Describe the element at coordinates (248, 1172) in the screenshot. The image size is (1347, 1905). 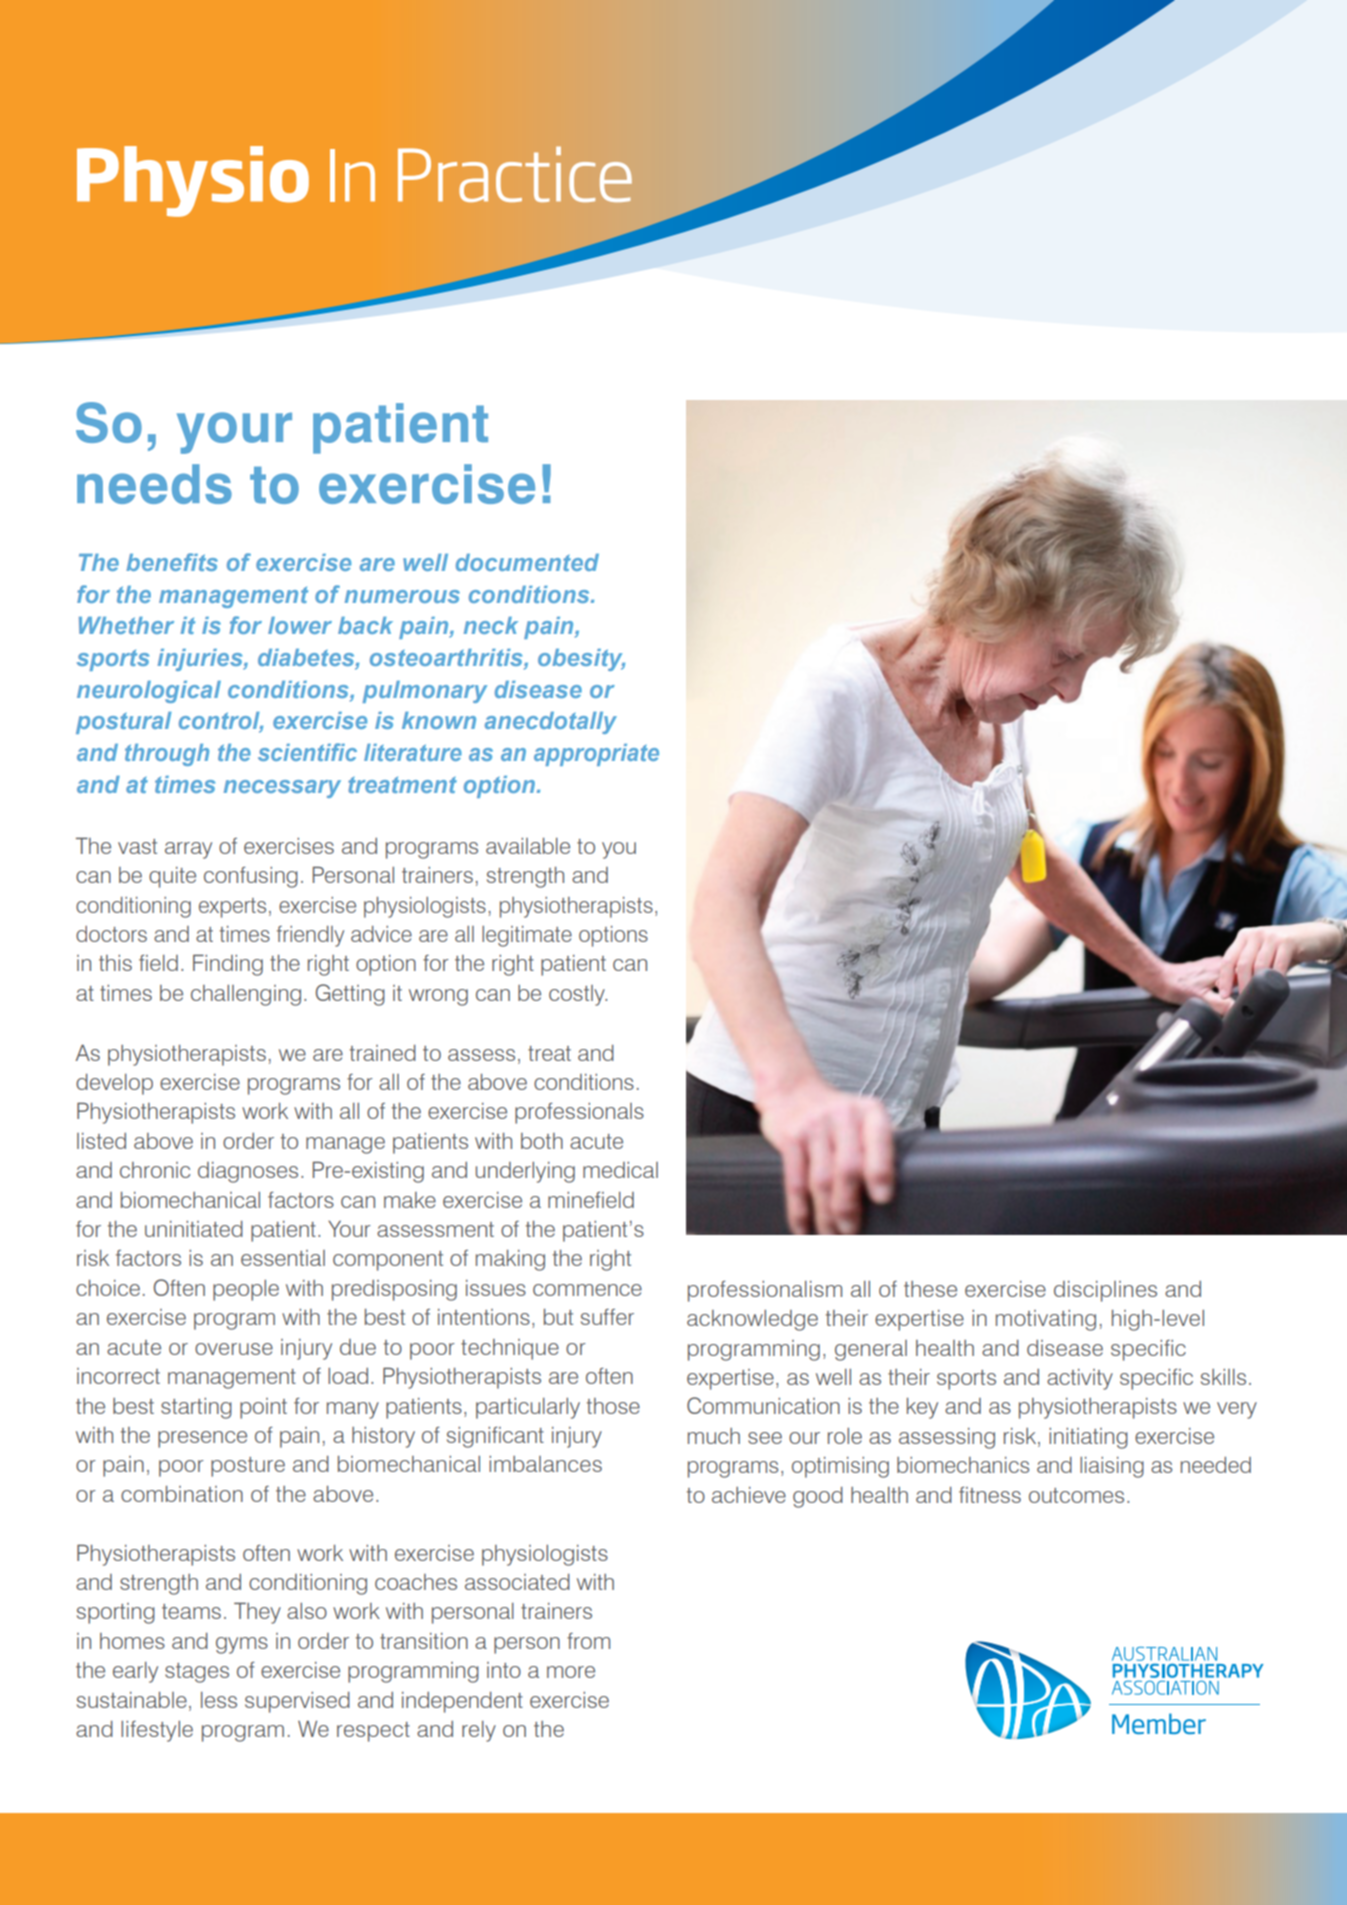
I see `diagnoses` at that location.
